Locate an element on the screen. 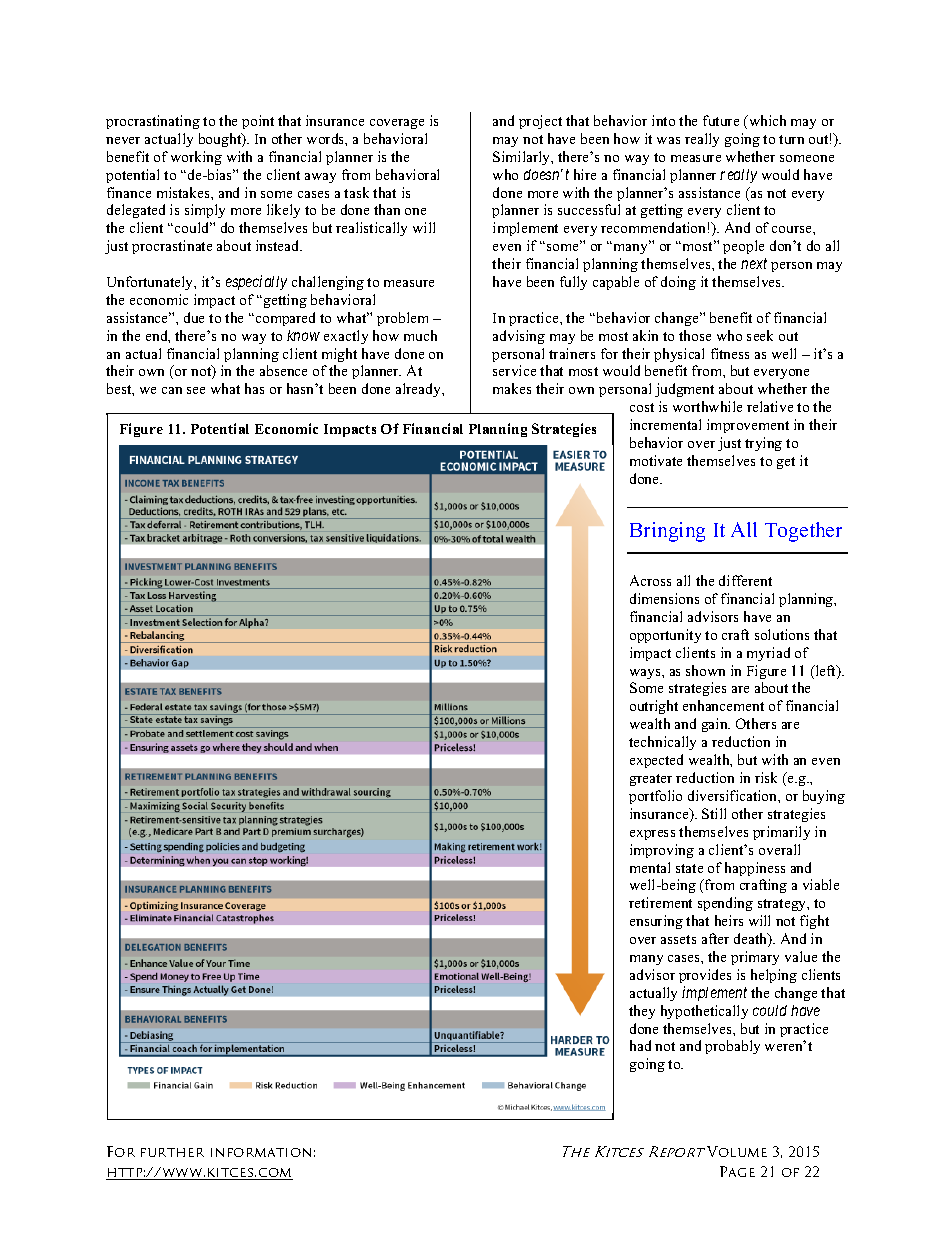  spending is located at coordinates (725, 904).
